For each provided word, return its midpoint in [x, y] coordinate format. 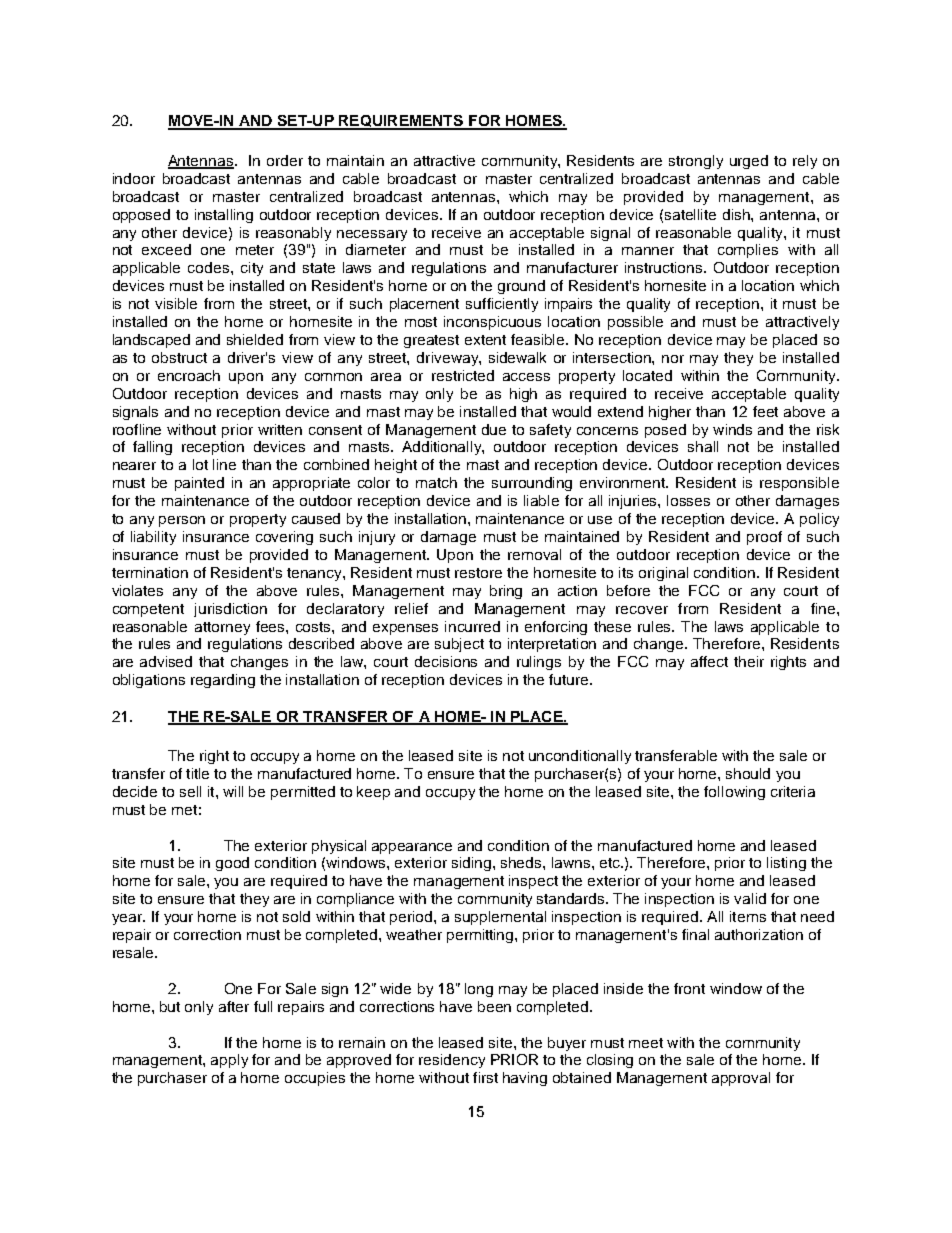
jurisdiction [230, 610]
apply [229, 1061]
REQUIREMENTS [401, 122]
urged [749, 162]
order [285, 160]
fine [823, 608]
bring [506, 592]
